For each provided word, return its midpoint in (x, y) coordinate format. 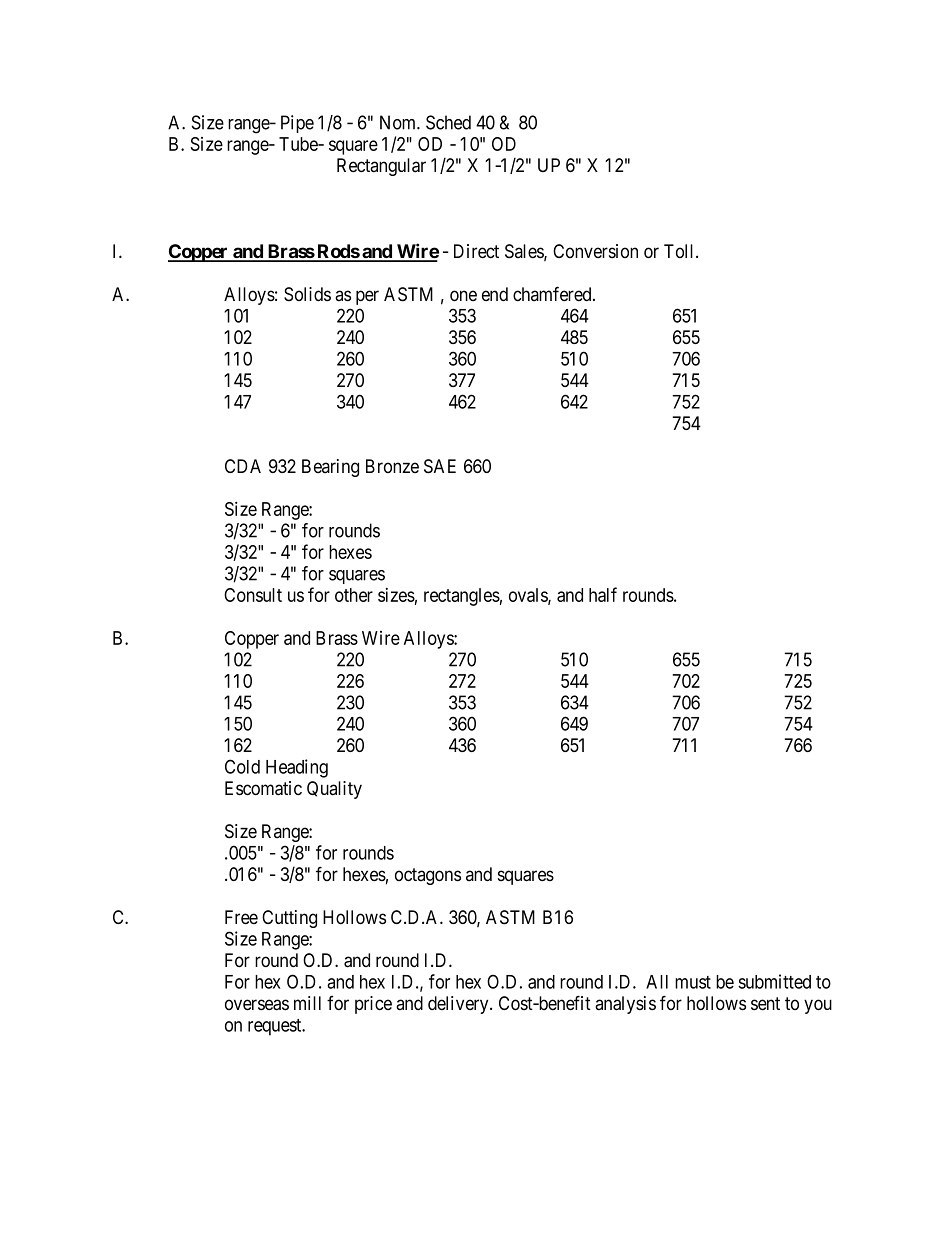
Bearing (330, 468)
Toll (680, 251)
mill (307, 1003)
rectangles (462, 597)
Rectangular (381, 167)
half (603, 594)
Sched (448, 122)
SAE (440, 466)
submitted (774, 981)
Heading (297, 768)
